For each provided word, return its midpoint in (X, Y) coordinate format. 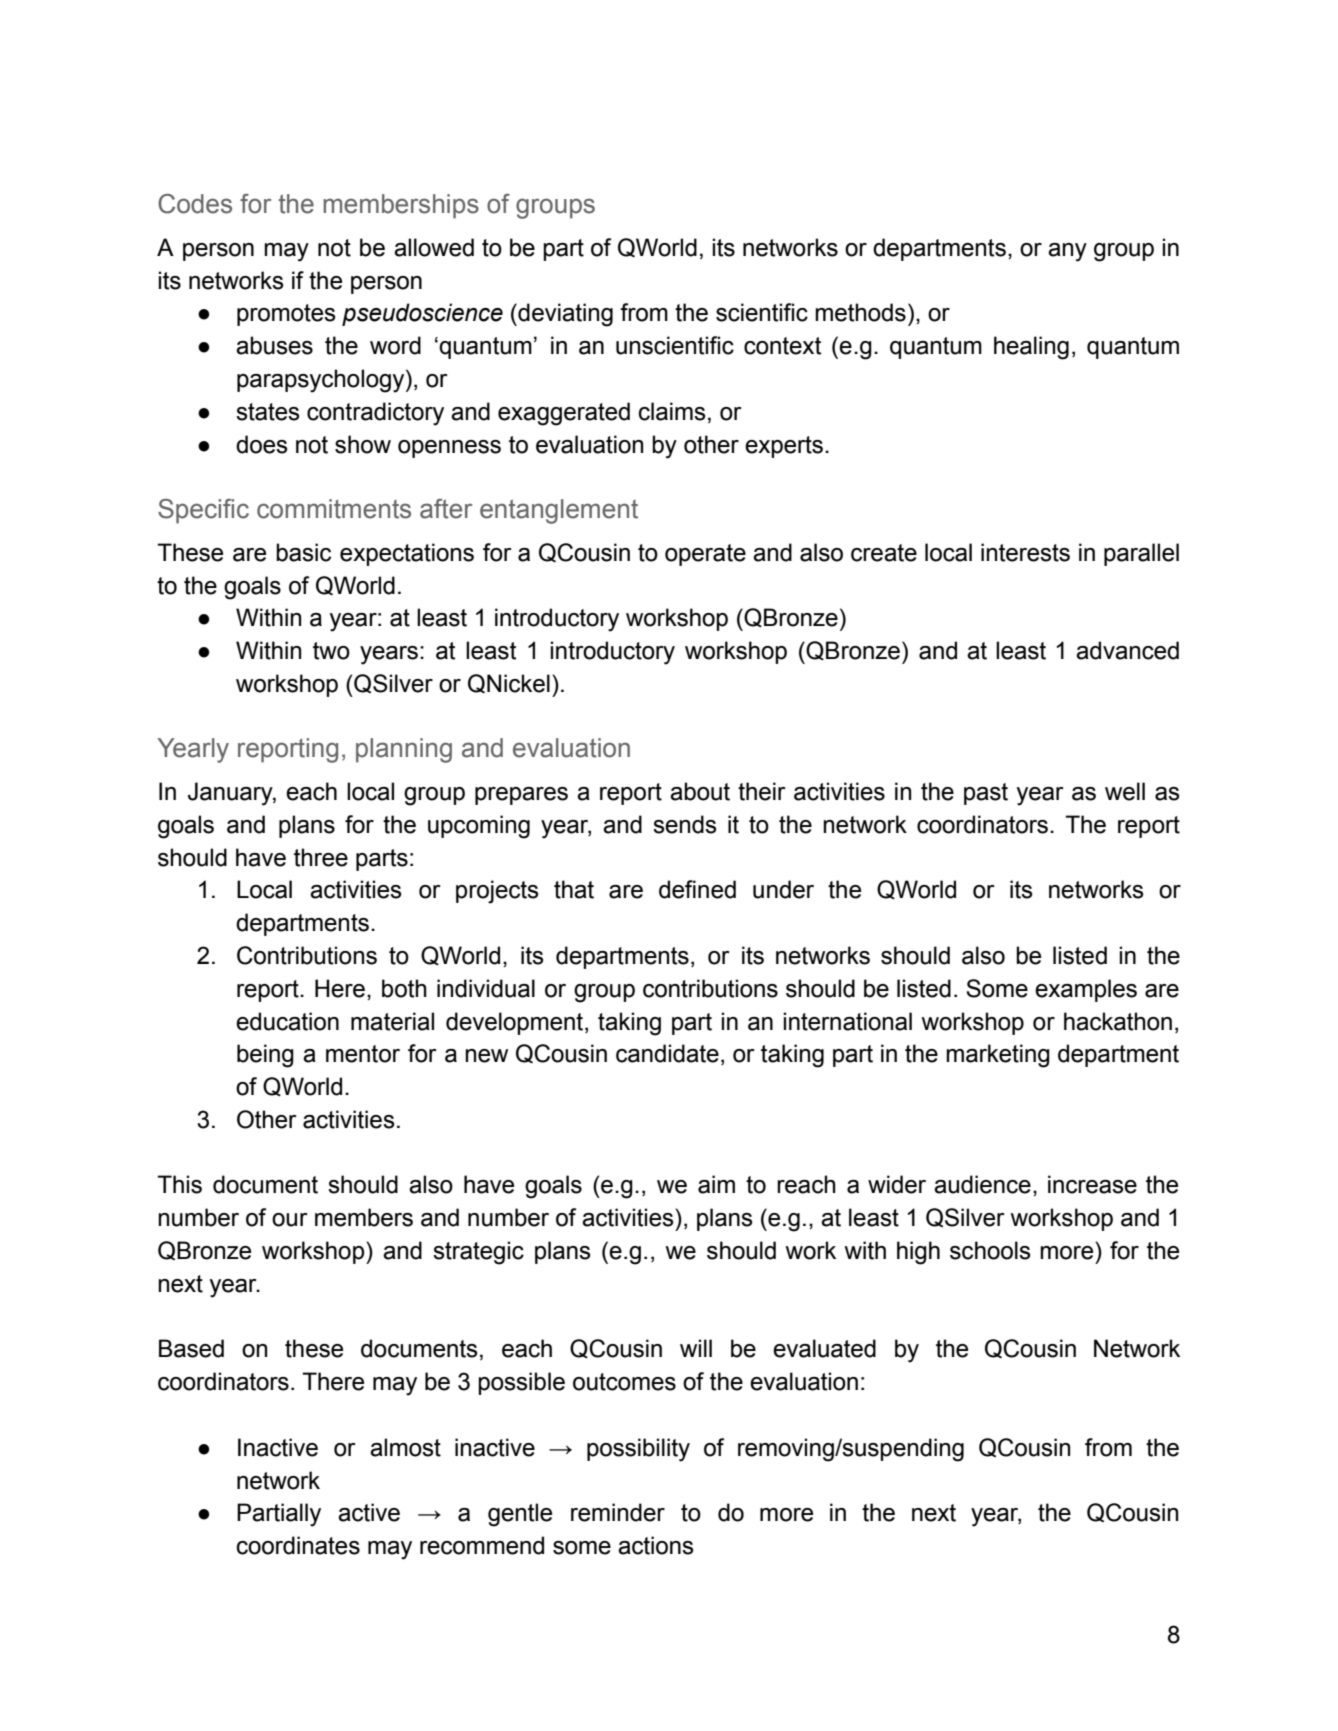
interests (1025, 552)
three (321, 857)
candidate (667, 1053)
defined (697, 889)
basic (303, 552)
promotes (286, 315)
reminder (618, 1512)
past (986, 794)
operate (705, 555)
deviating (564, 315)
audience (982, 1184)
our (290, 1220)
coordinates (298, 1545)
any (1067, 252)
